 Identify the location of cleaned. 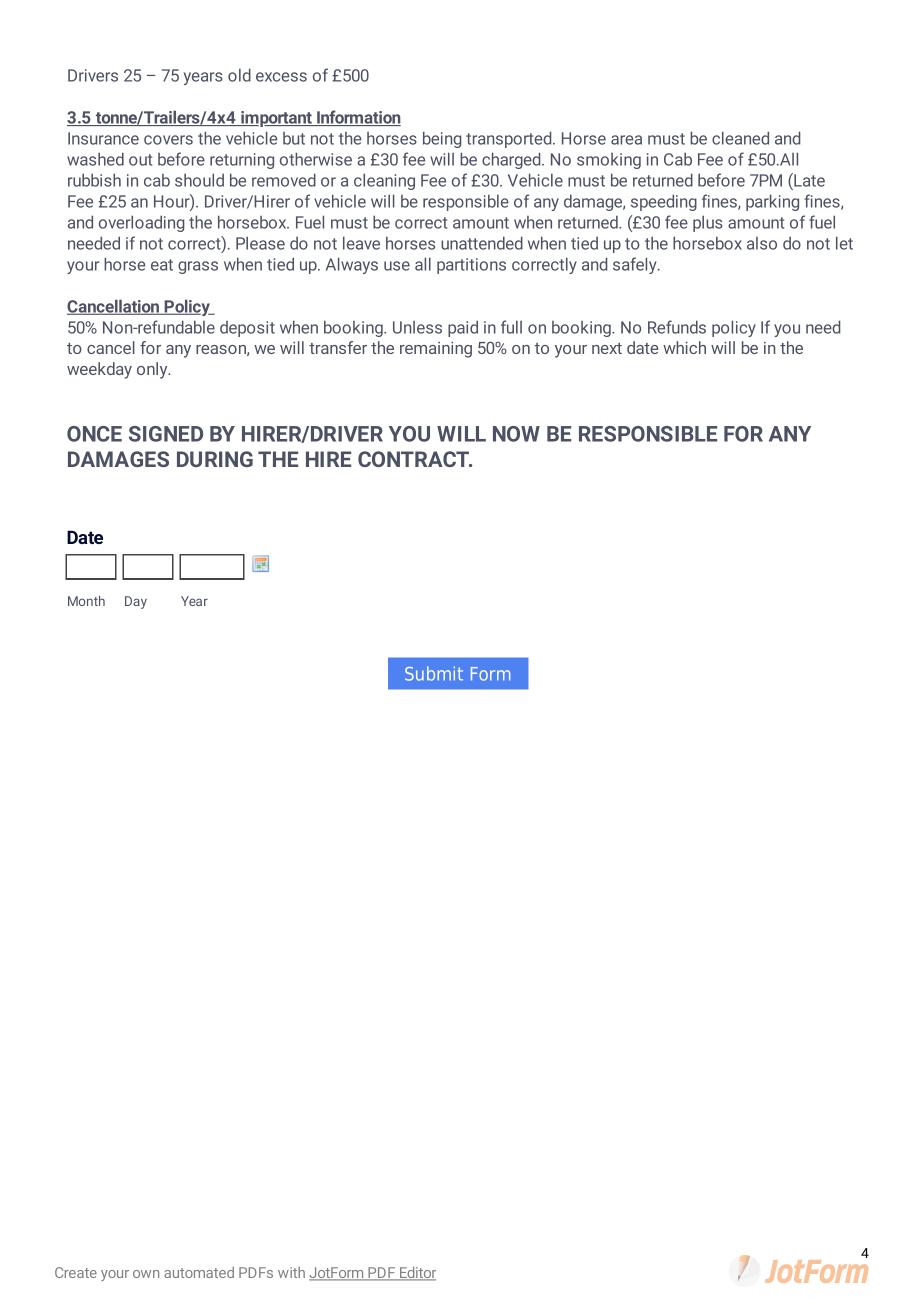
(740, 138).
